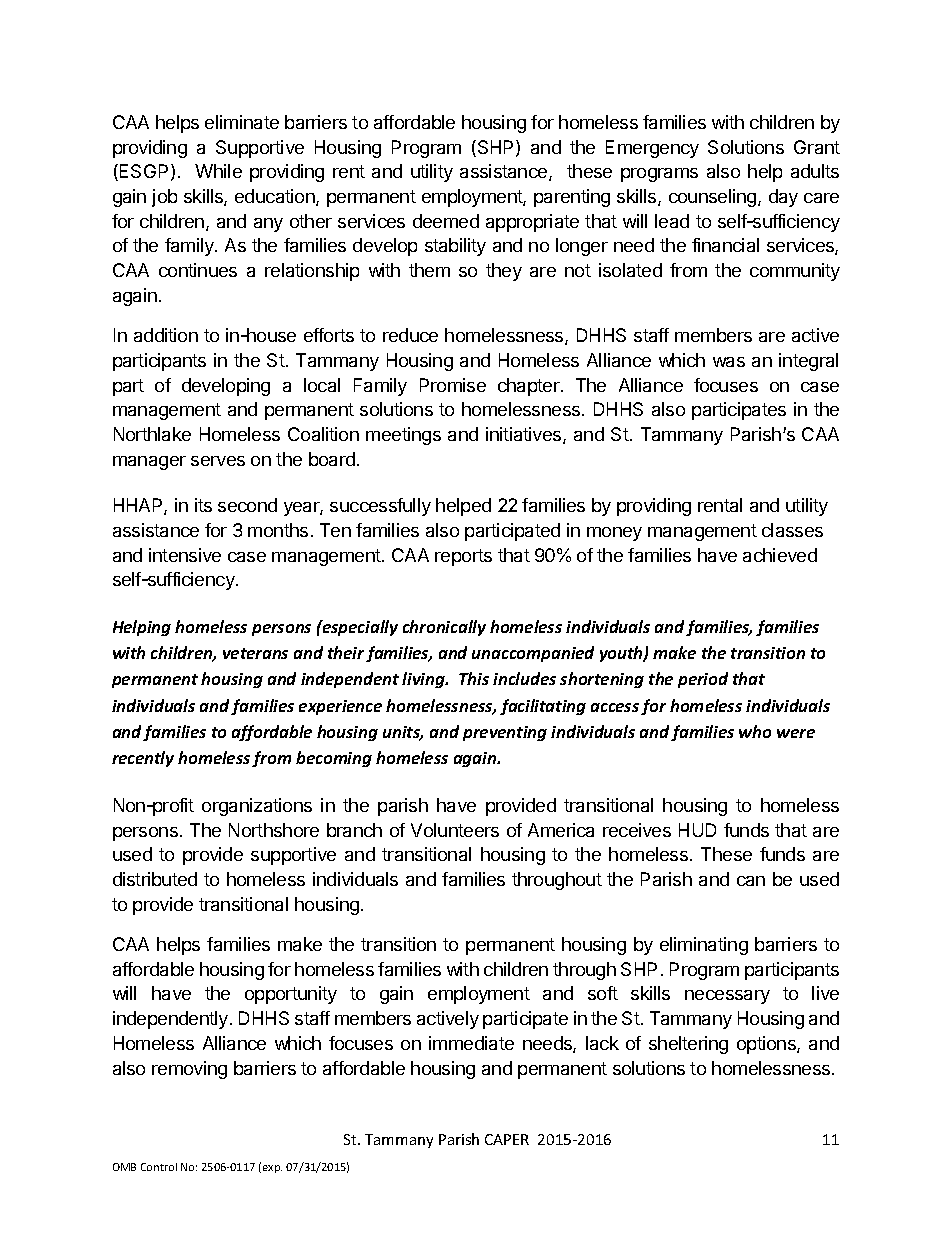 The image size is (952, 1233). Describe the element at coordinates (714, 198) in the screenshot. I see `counseling` at that location.
